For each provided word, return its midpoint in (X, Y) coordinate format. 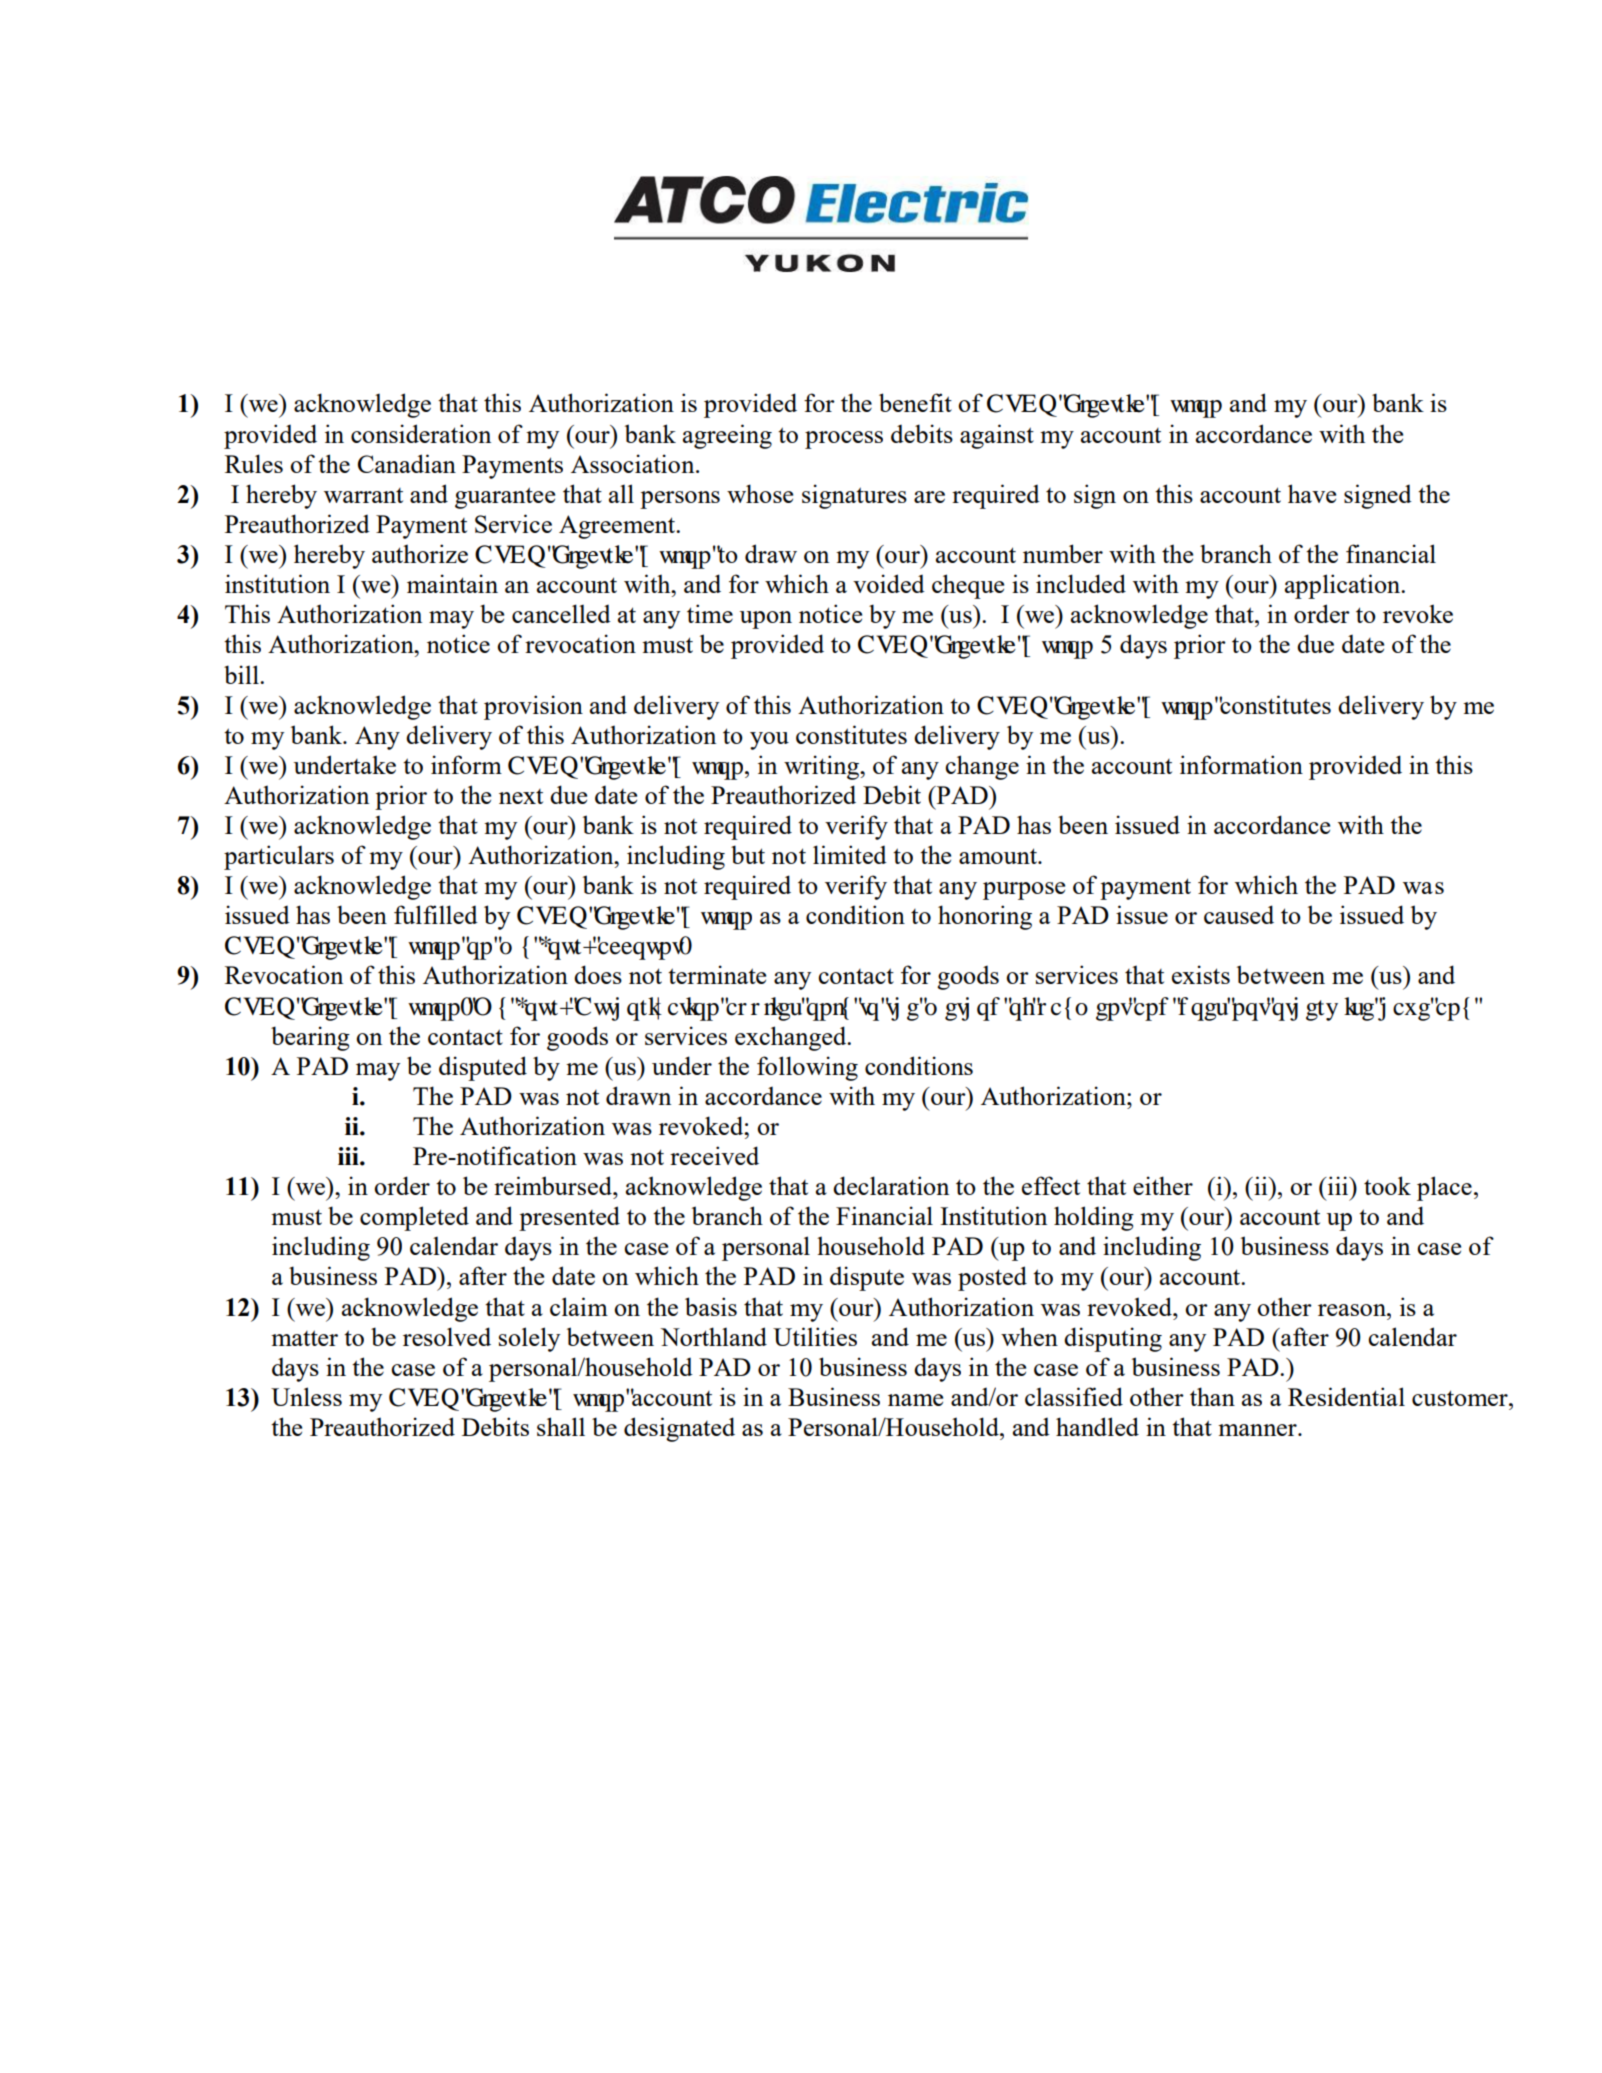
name (915, 1400)
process (844, 440)
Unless (306, 1396)
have (1312, 493)
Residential (1346, 1396)
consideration (421, 433)
